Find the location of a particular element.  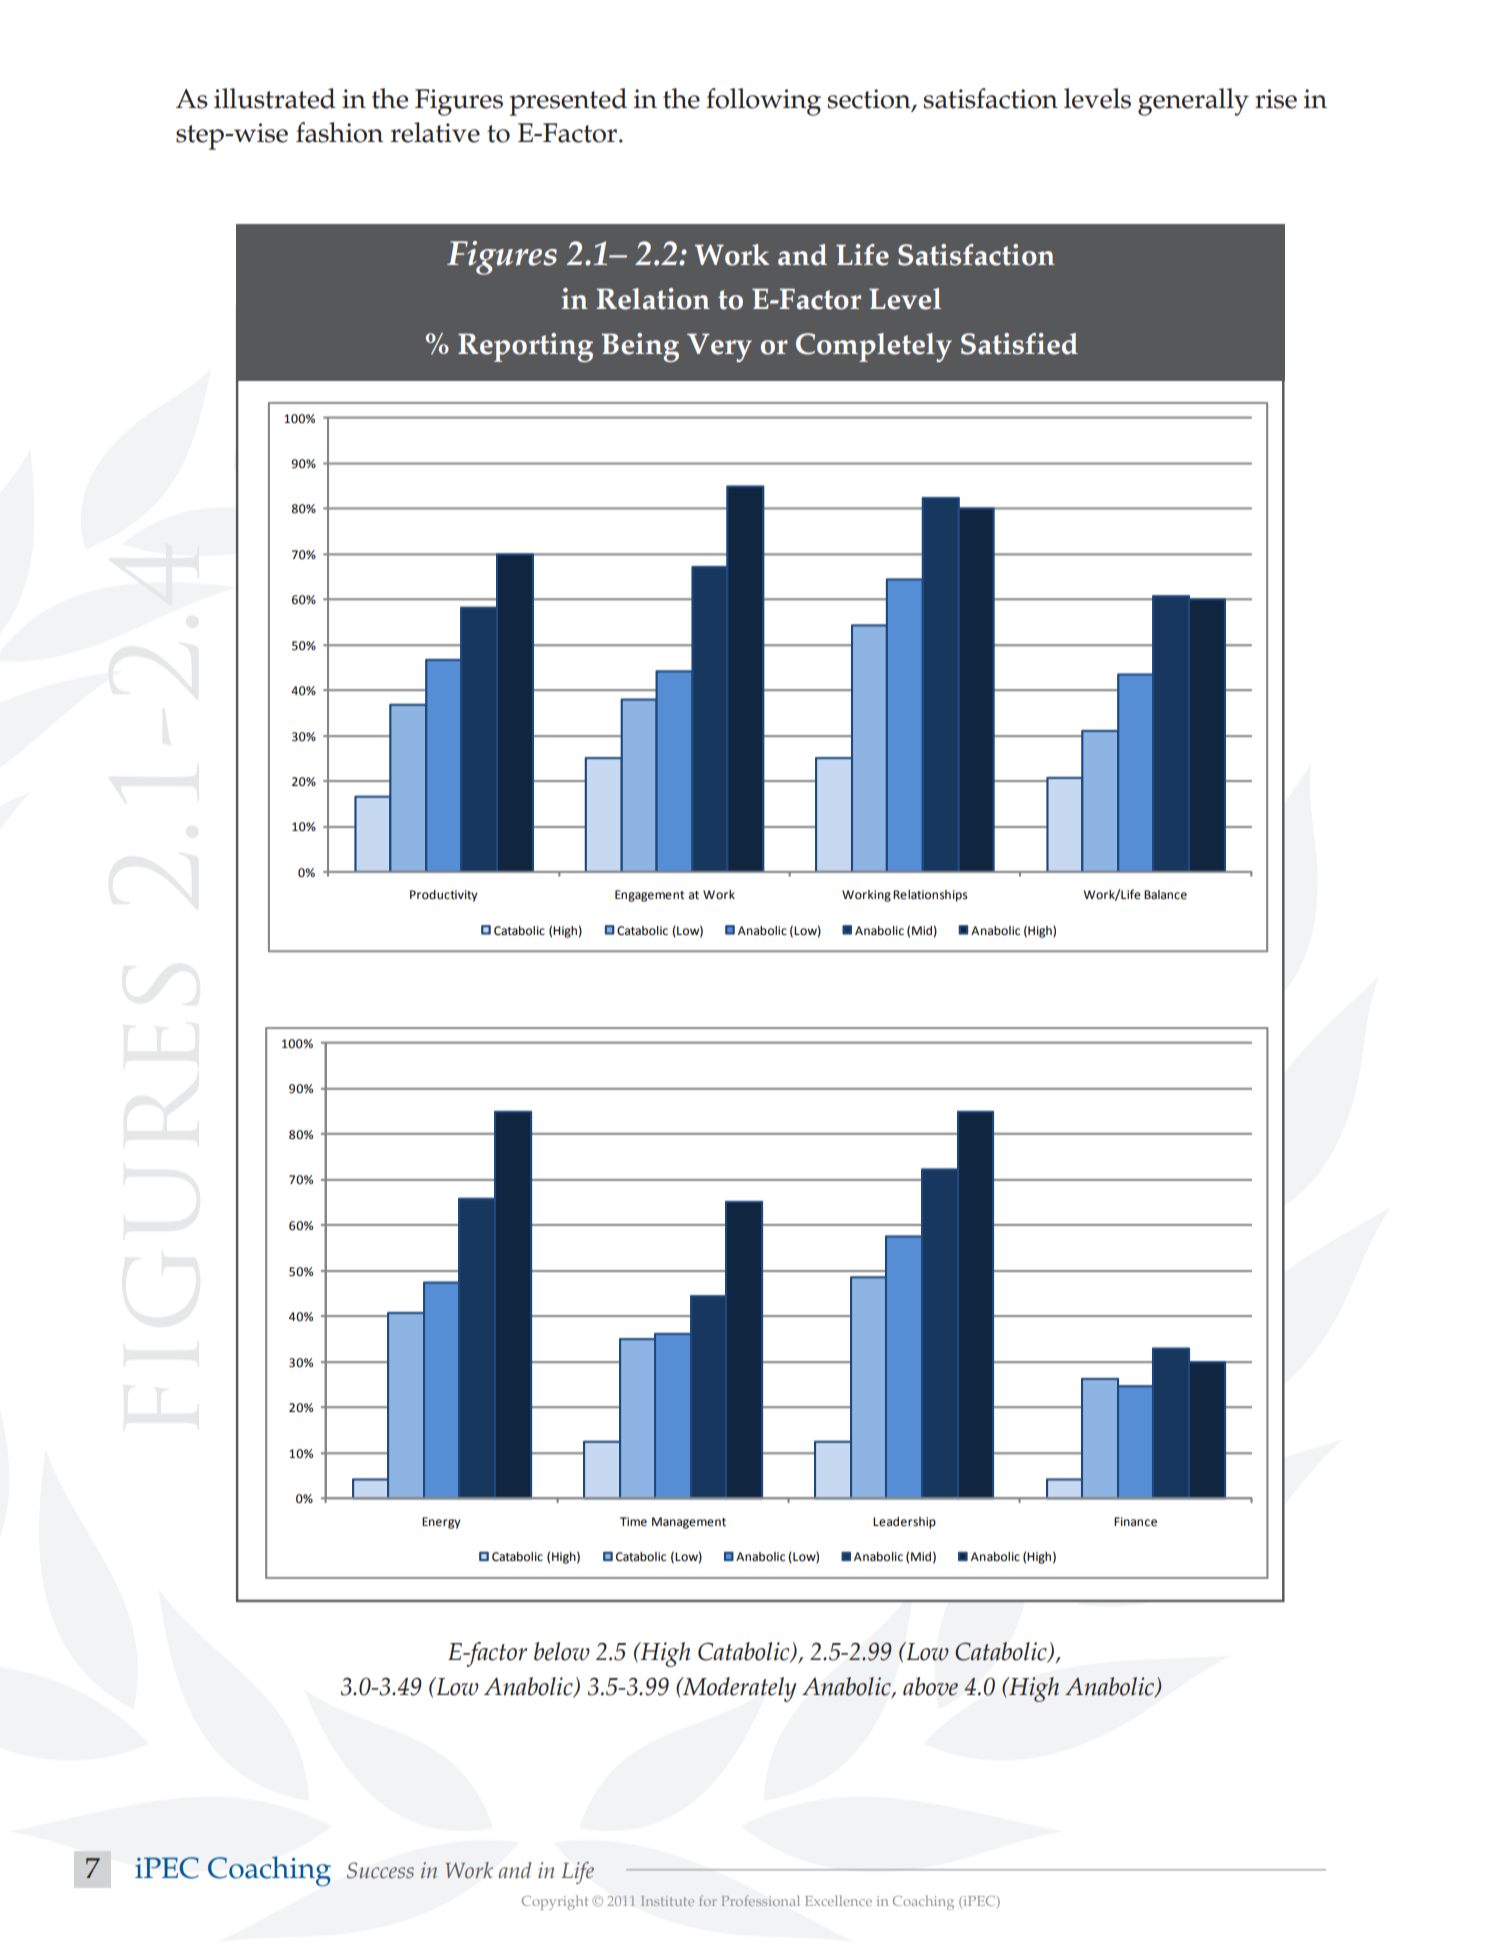

Productivity is located at coordinates (444, 896).
